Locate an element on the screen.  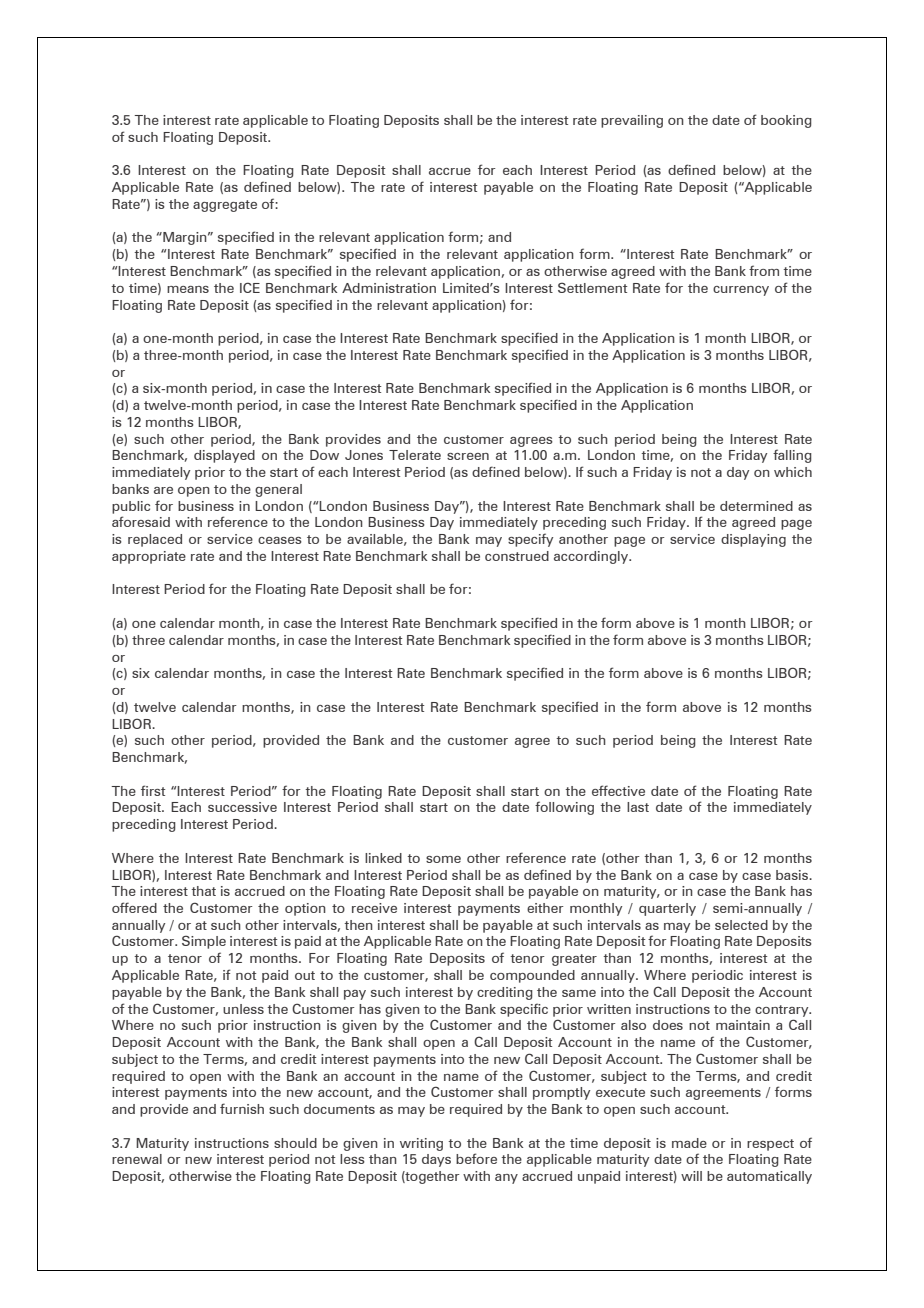
prevailing is located at coordinates (632, 121).
